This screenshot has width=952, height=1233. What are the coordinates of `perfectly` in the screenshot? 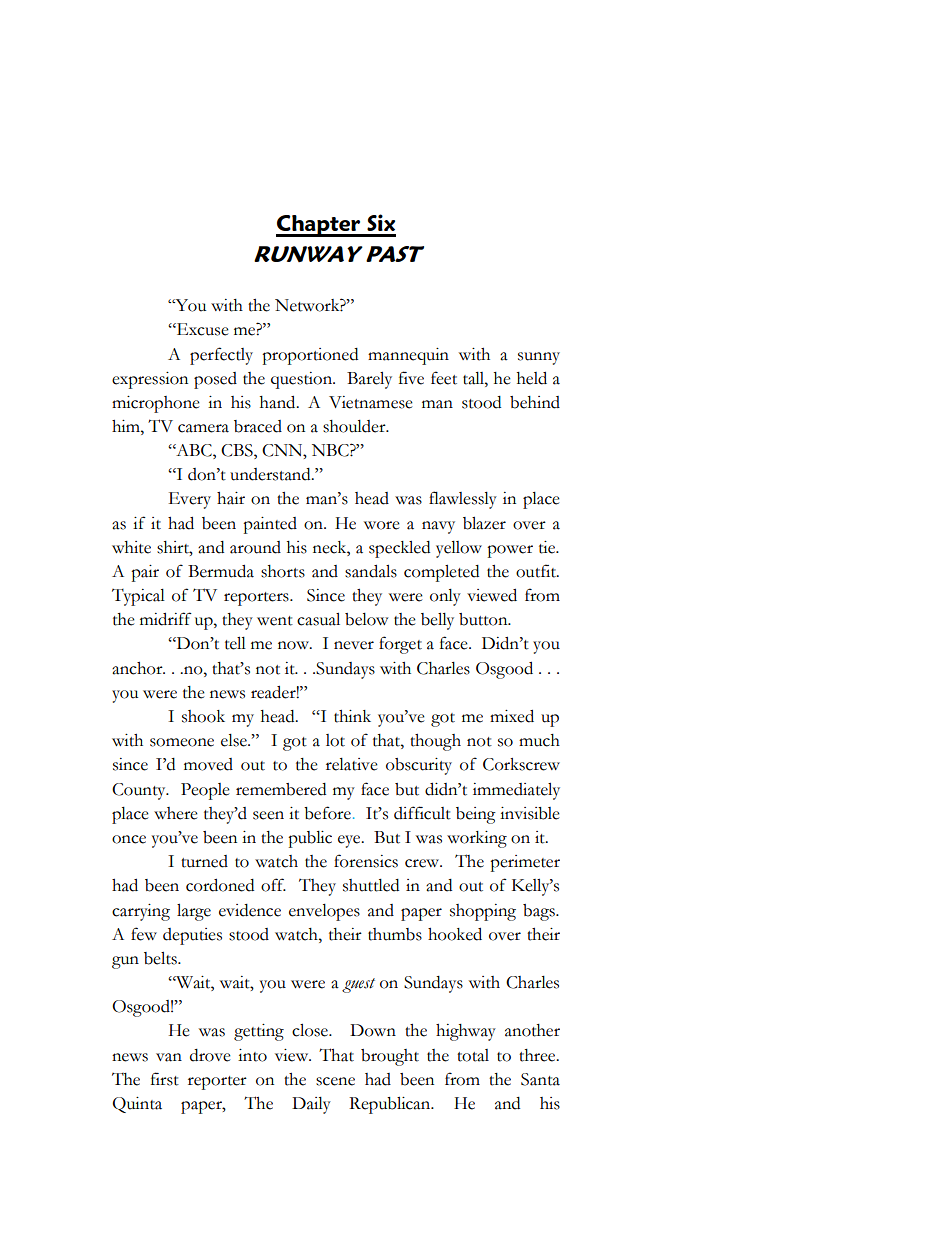 It's located at (221, 356).
